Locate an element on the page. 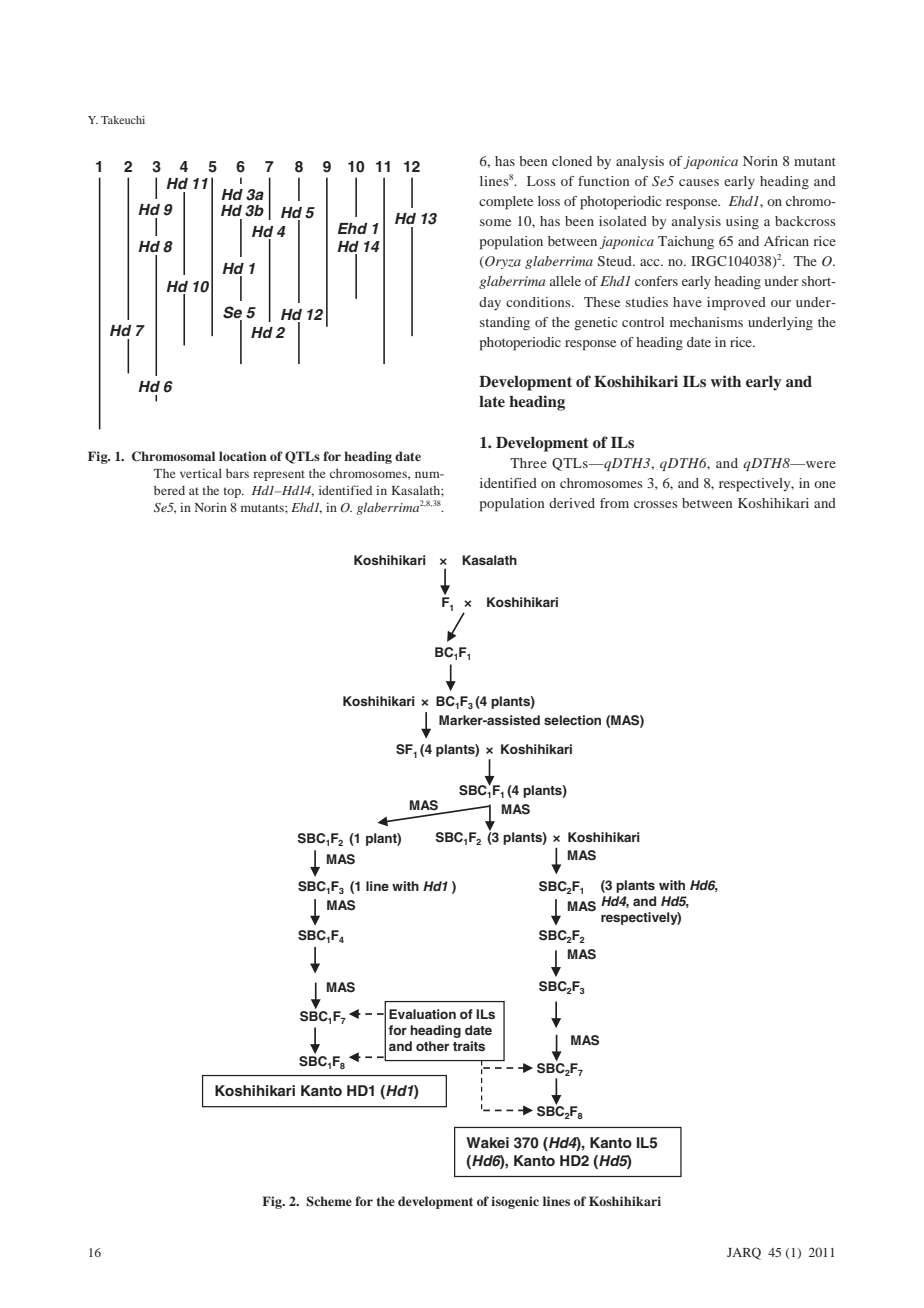 This document has width=924, height=1308. complete is located at coordinates (506, 203).
